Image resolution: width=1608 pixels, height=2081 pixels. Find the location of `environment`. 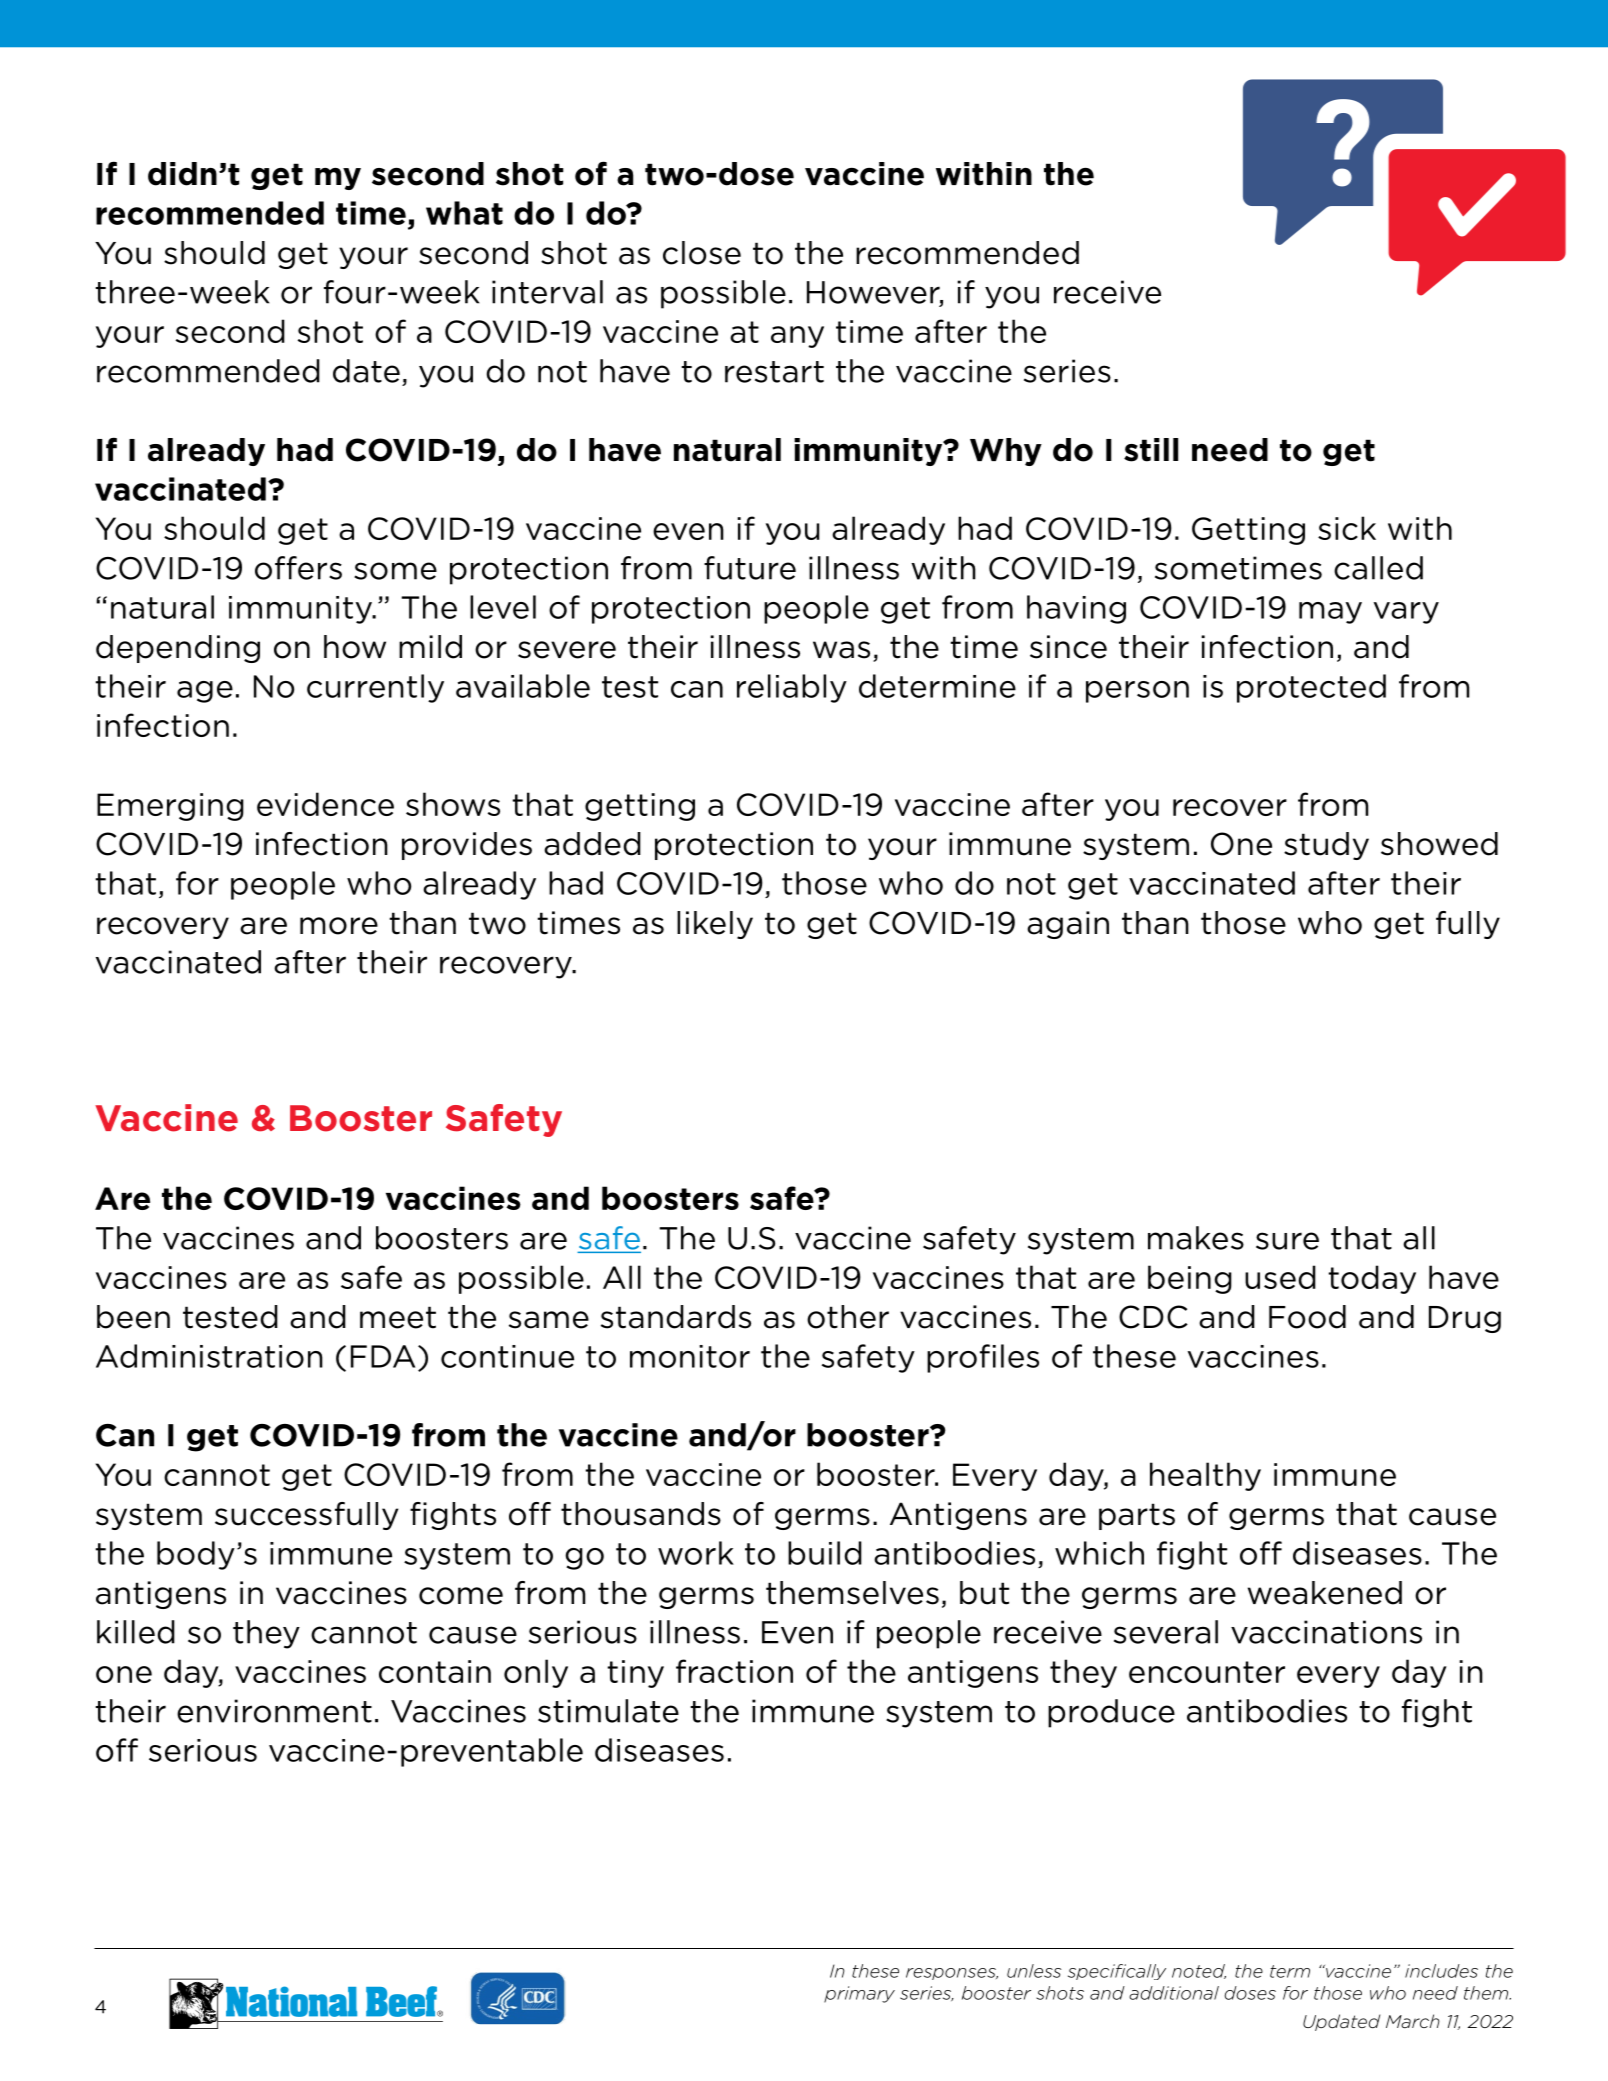

environment is located at coordinates (274, 1711).
